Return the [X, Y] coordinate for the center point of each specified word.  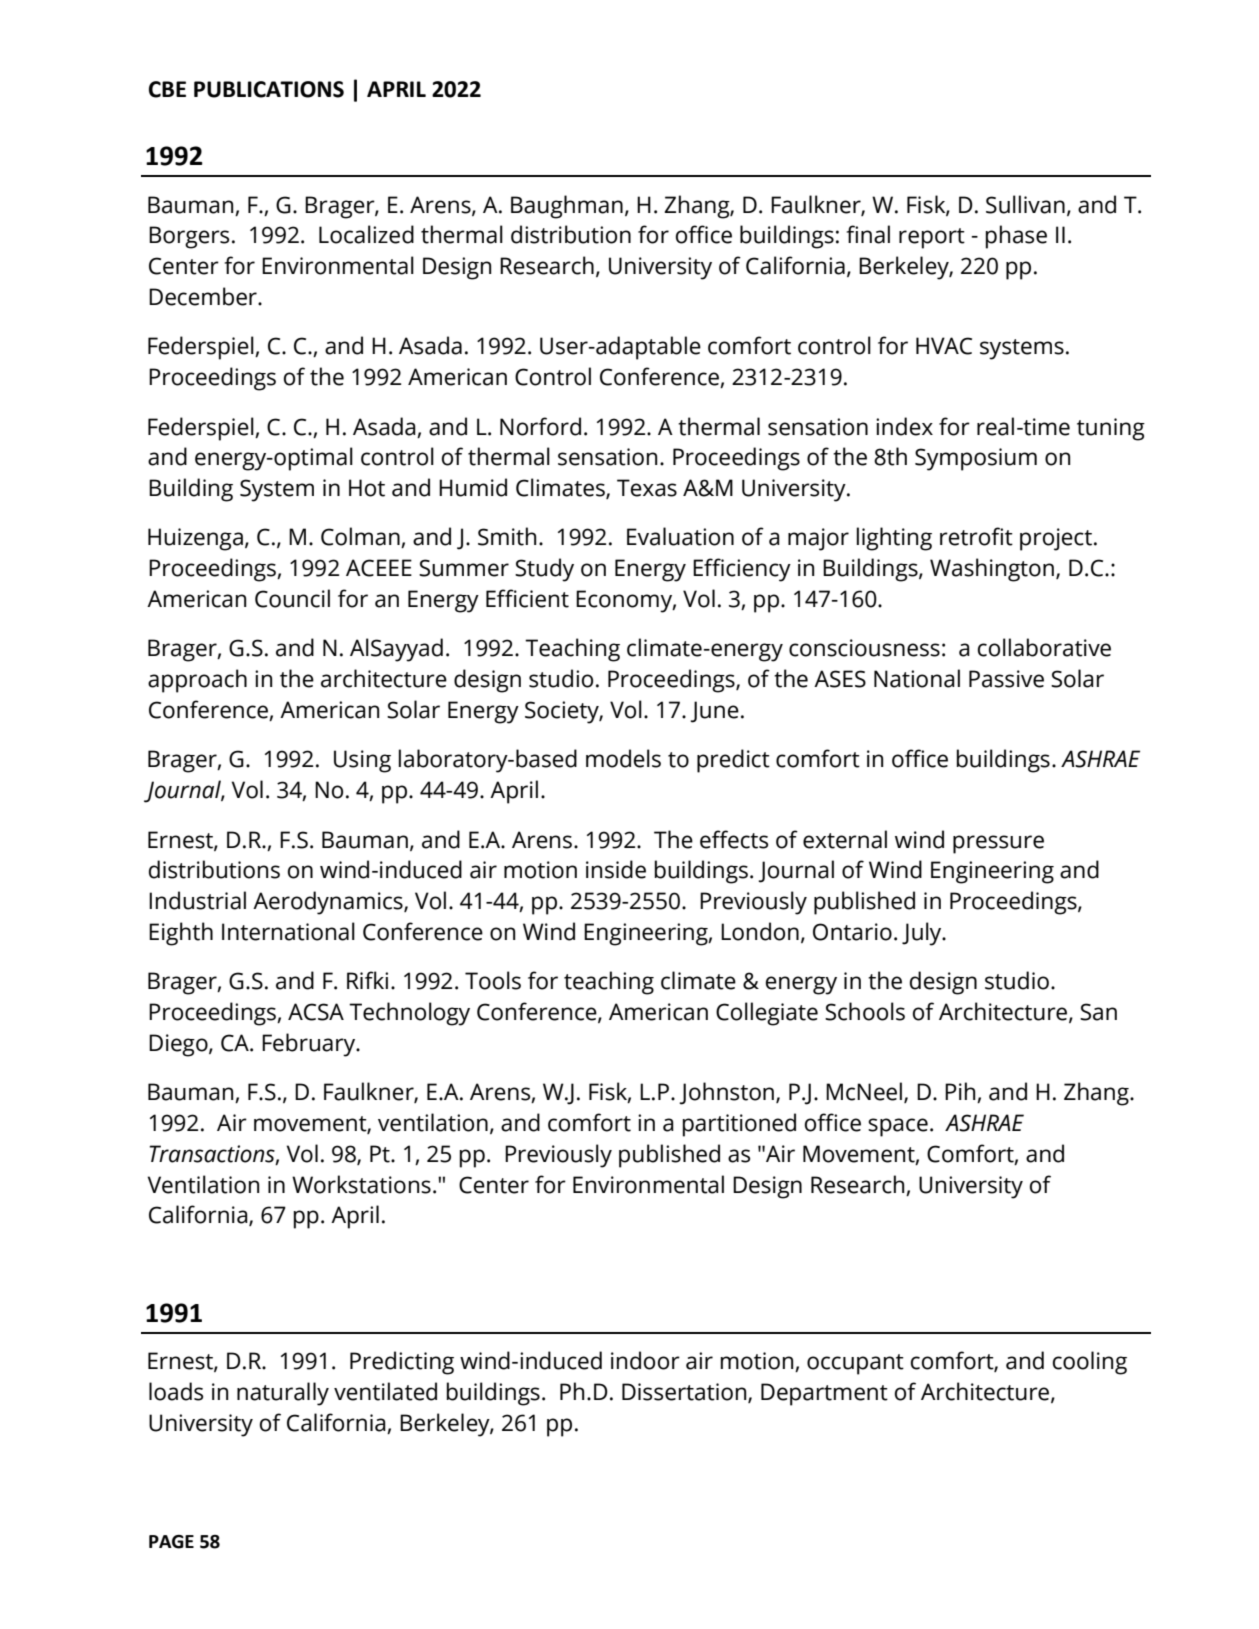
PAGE [171, 1542]
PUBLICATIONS [269, 89]
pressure [998, 844]
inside [616, 869]
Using [362, 761]
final [868, 234]
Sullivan [1025, 204]
